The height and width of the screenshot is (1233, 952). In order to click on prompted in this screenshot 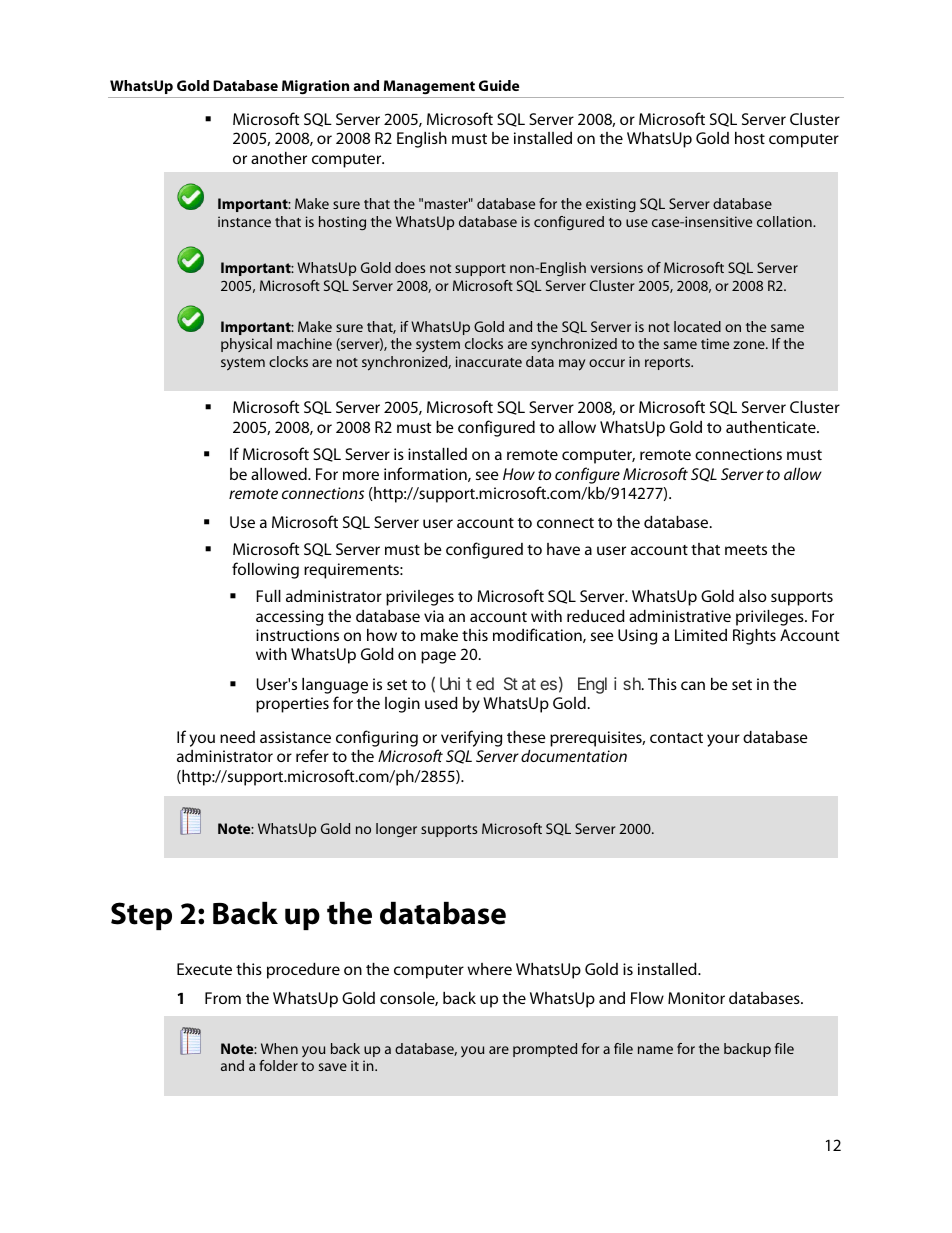, I will do `click(545, 1050)`.
